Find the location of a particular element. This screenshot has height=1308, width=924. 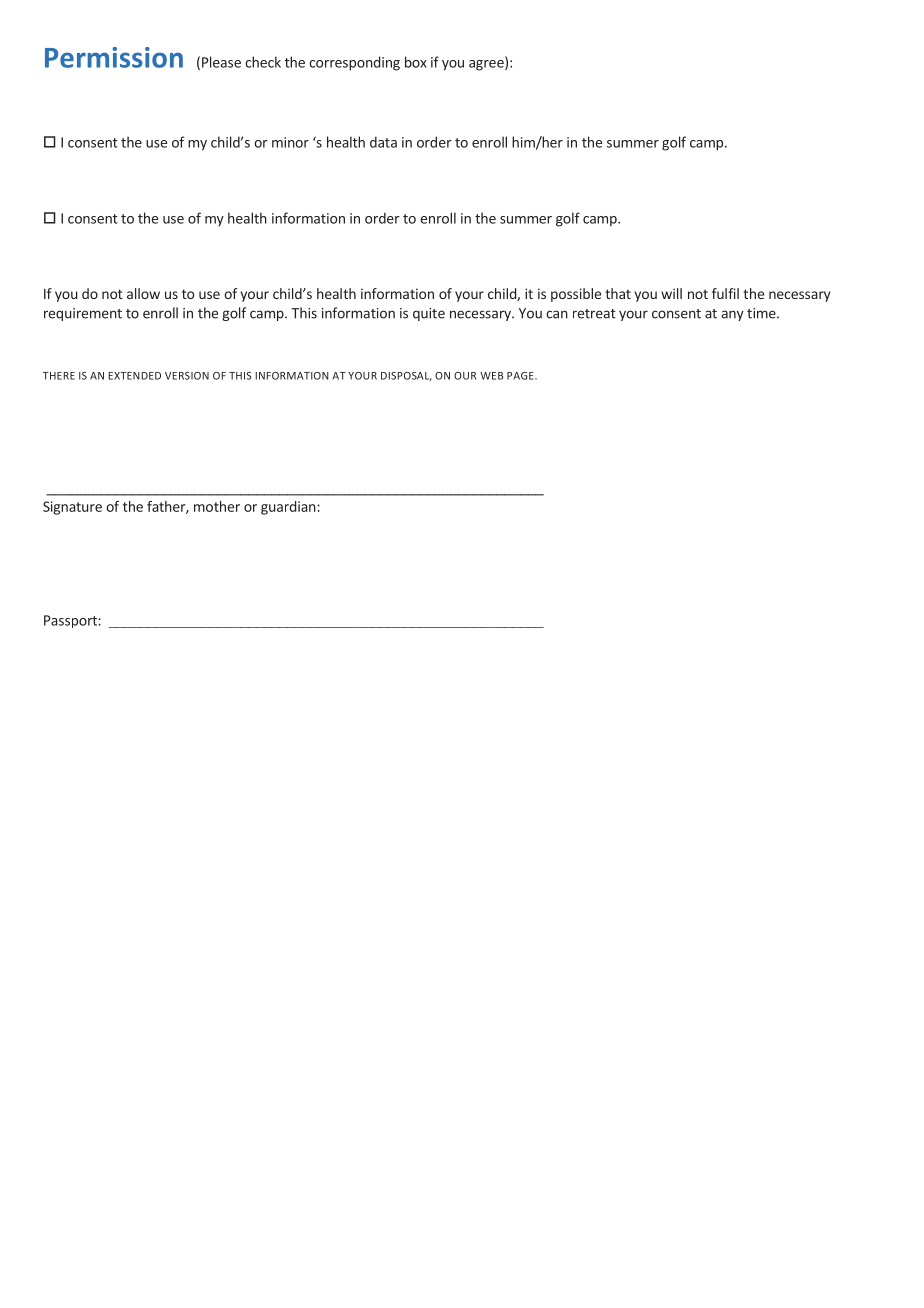

box is located at coordinates (416, 62).
